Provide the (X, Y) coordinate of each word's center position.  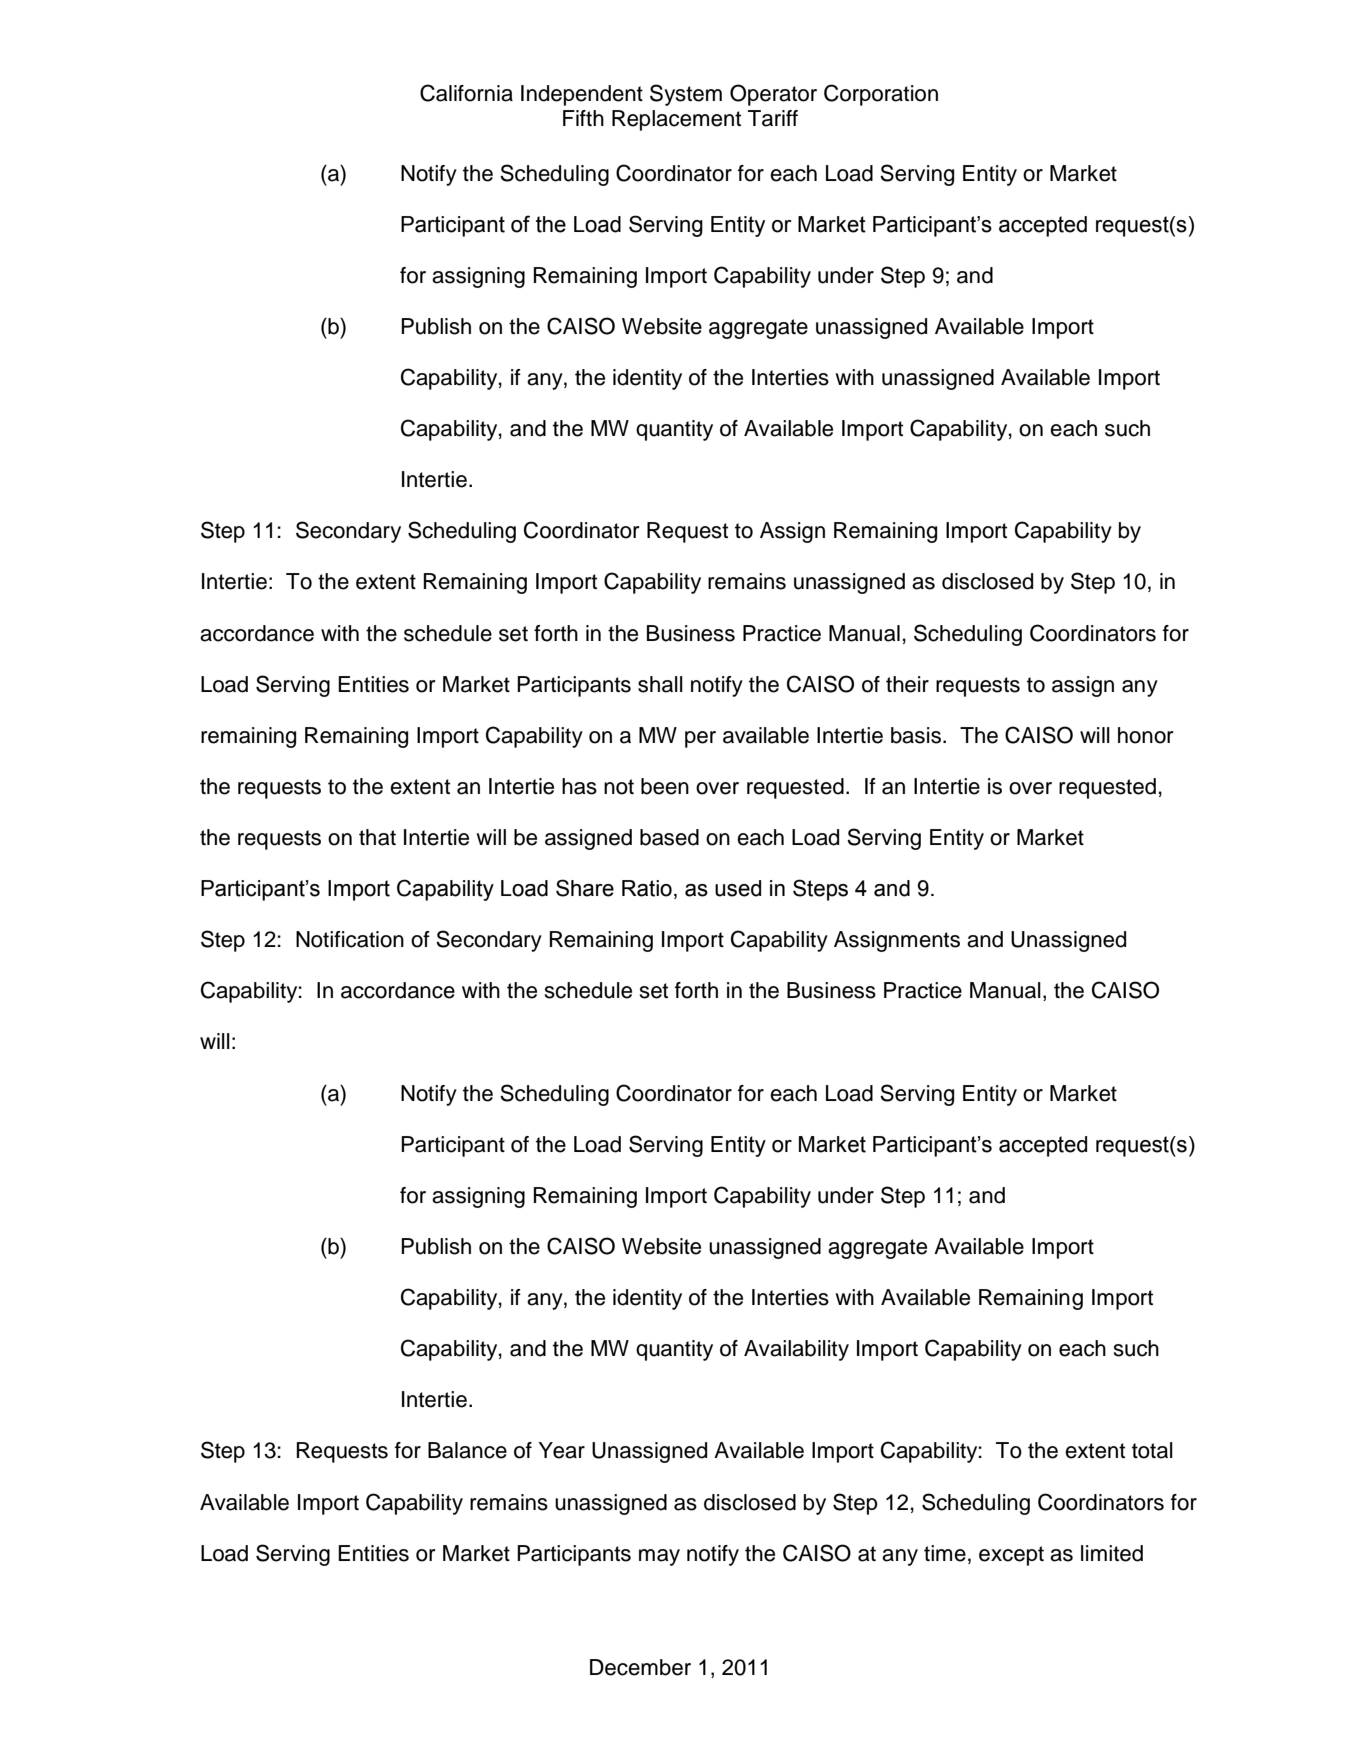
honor (1146, 735)
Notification (350, 939)
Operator (773, 95)
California (466, 93)
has (579, 786)
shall (660, 684)
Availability (796, 1350)
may (659, 1557)
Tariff (773, 118)
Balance (467, 1450)
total (1152, 1450)
